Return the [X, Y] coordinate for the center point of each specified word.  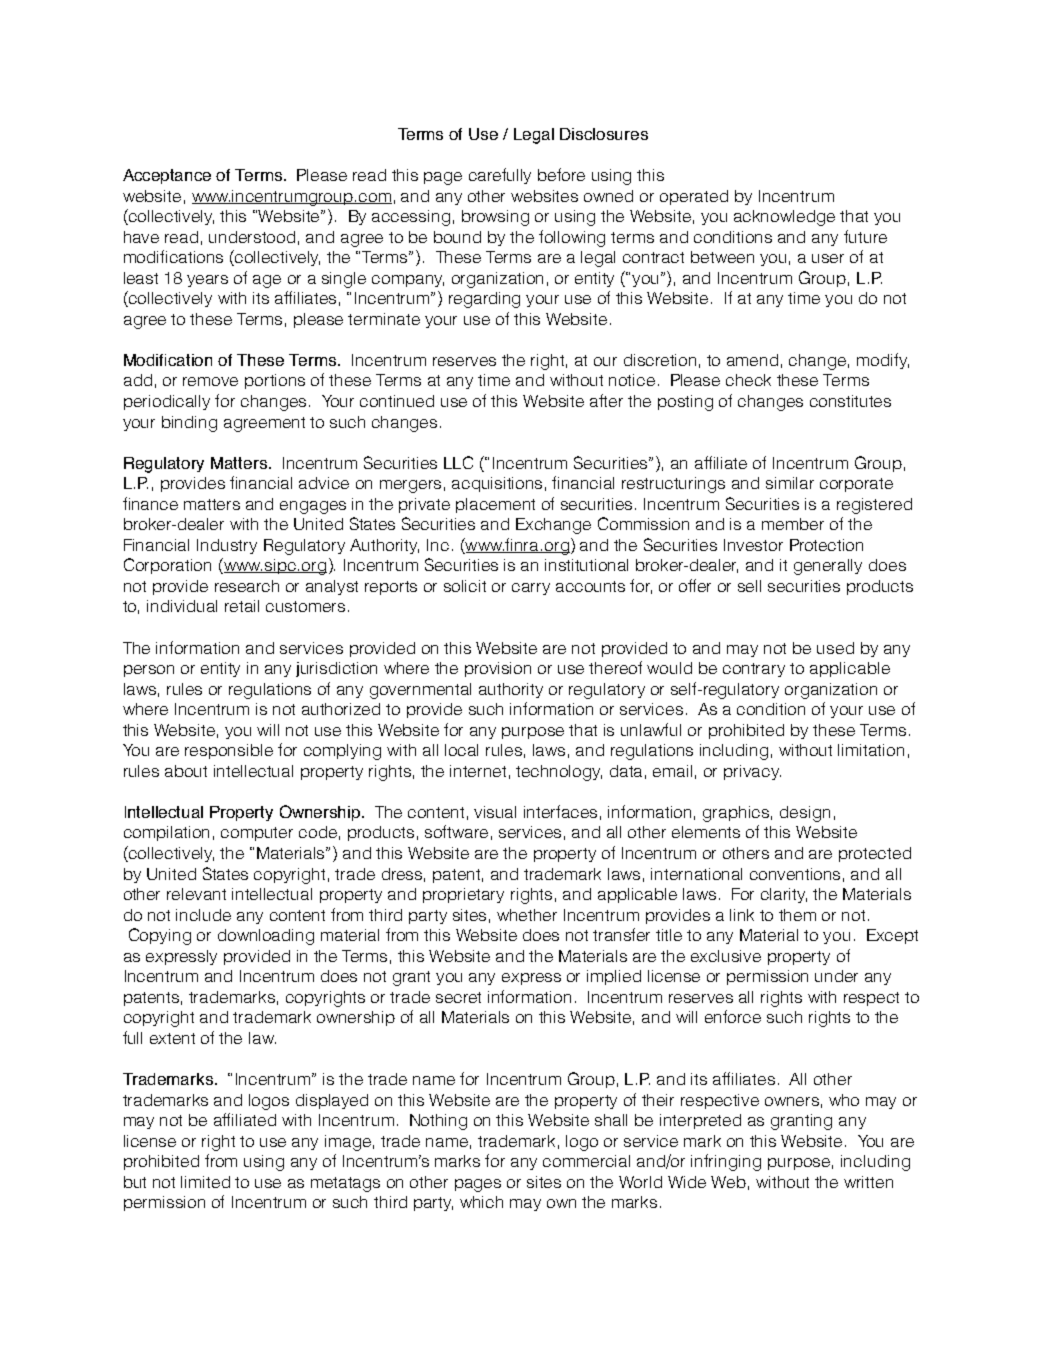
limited [205, 1182]
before [561, 174]
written [868, 1182]
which [481, 1202]
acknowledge [784, 218]
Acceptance [167, 176]
